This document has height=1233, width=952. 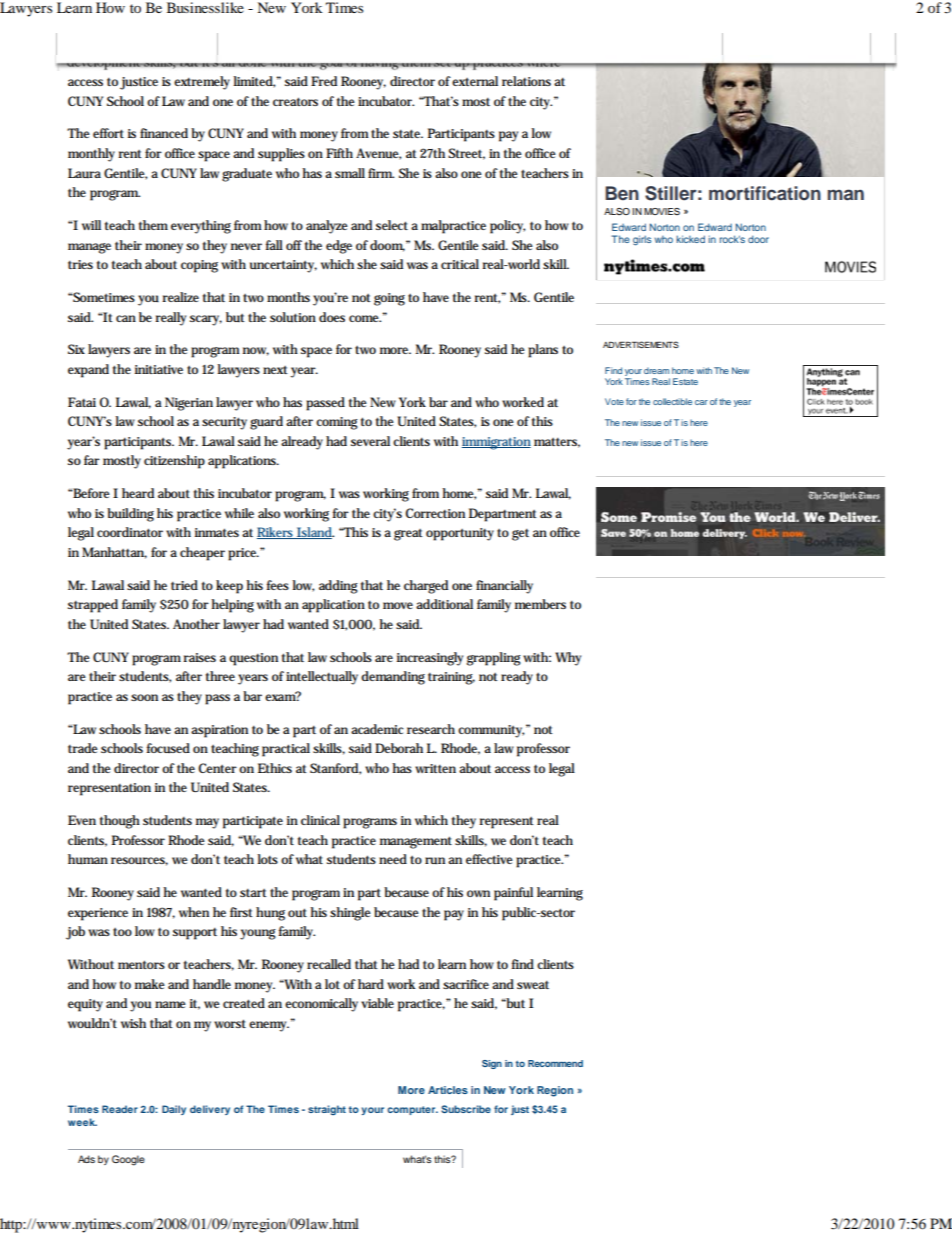 What do you see at coordinates (205, 7) in the document?
I see `Businesslike` at bounding box center [205, 7].
